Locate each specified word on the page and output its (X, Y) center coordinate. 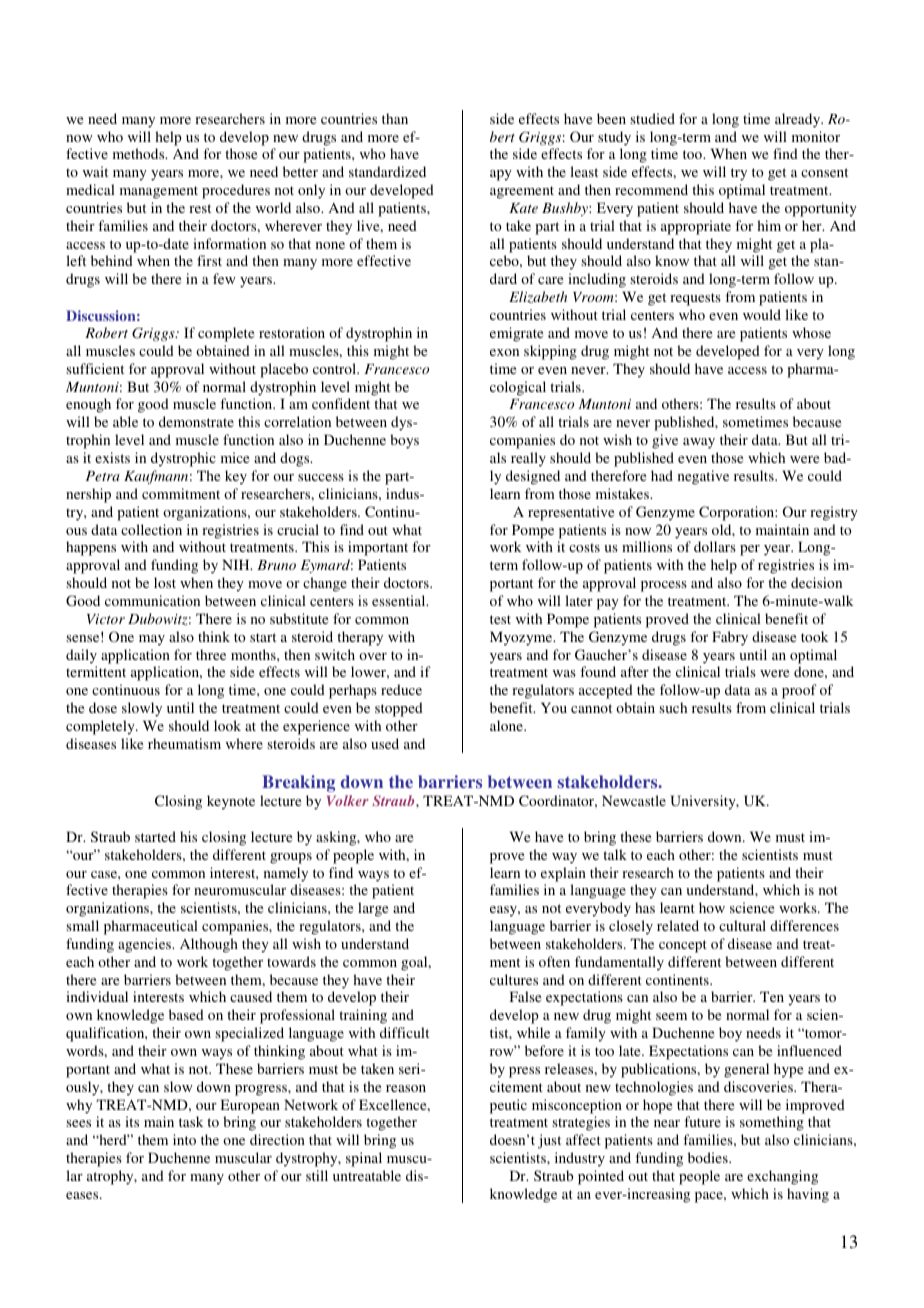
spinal (364, 1159)
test (500, 619)
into (184, 1139)
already (799, 120)
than (395, 118)
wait (95, 171)
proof (799, 691)
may (152, 640)
